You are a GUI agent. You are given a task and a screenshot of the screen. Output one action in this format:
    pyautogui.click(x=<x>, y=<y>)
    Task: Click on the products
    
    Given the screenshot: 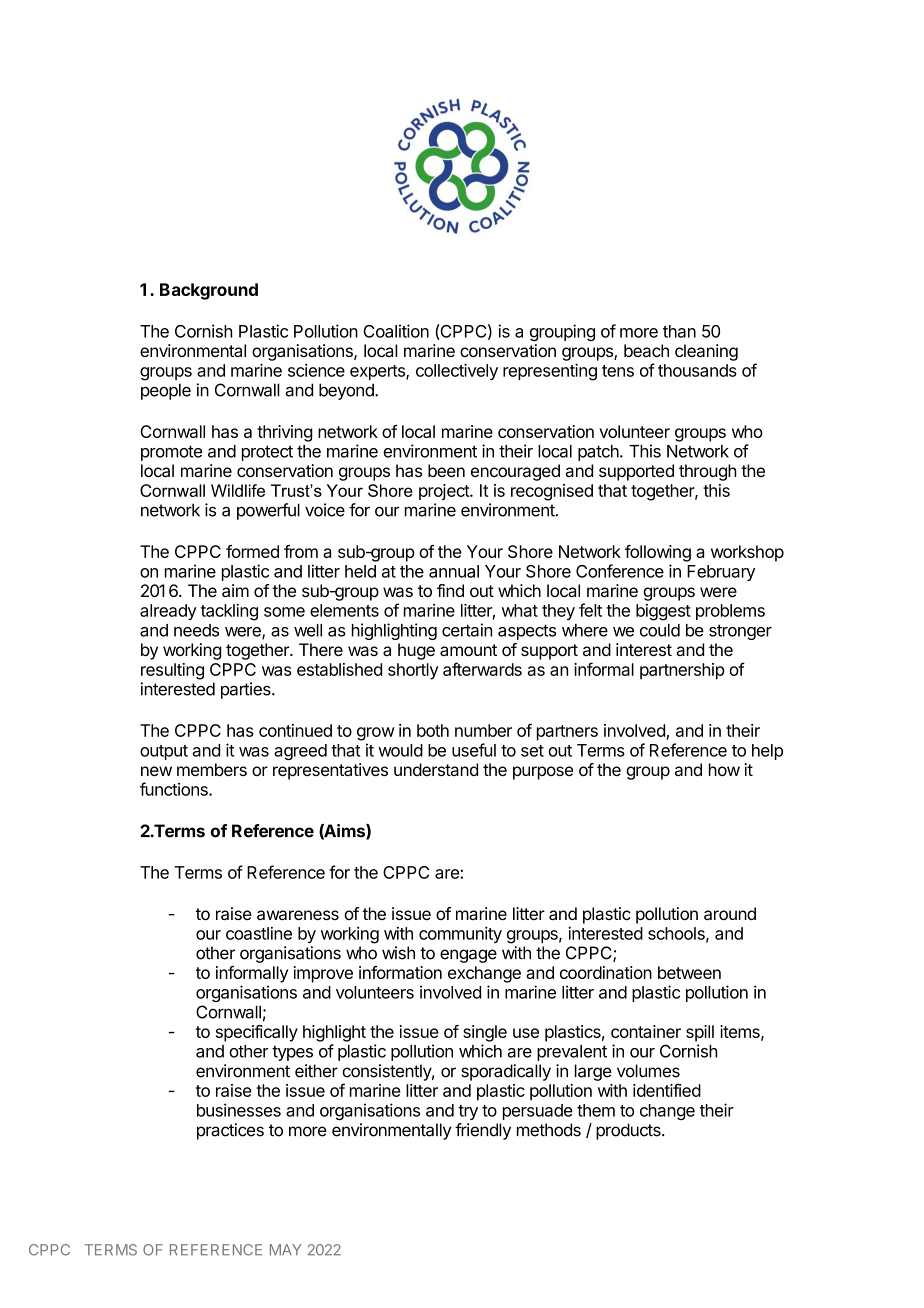 What is the action you would take?
    pyautogui.click(x=629, y=1131)
